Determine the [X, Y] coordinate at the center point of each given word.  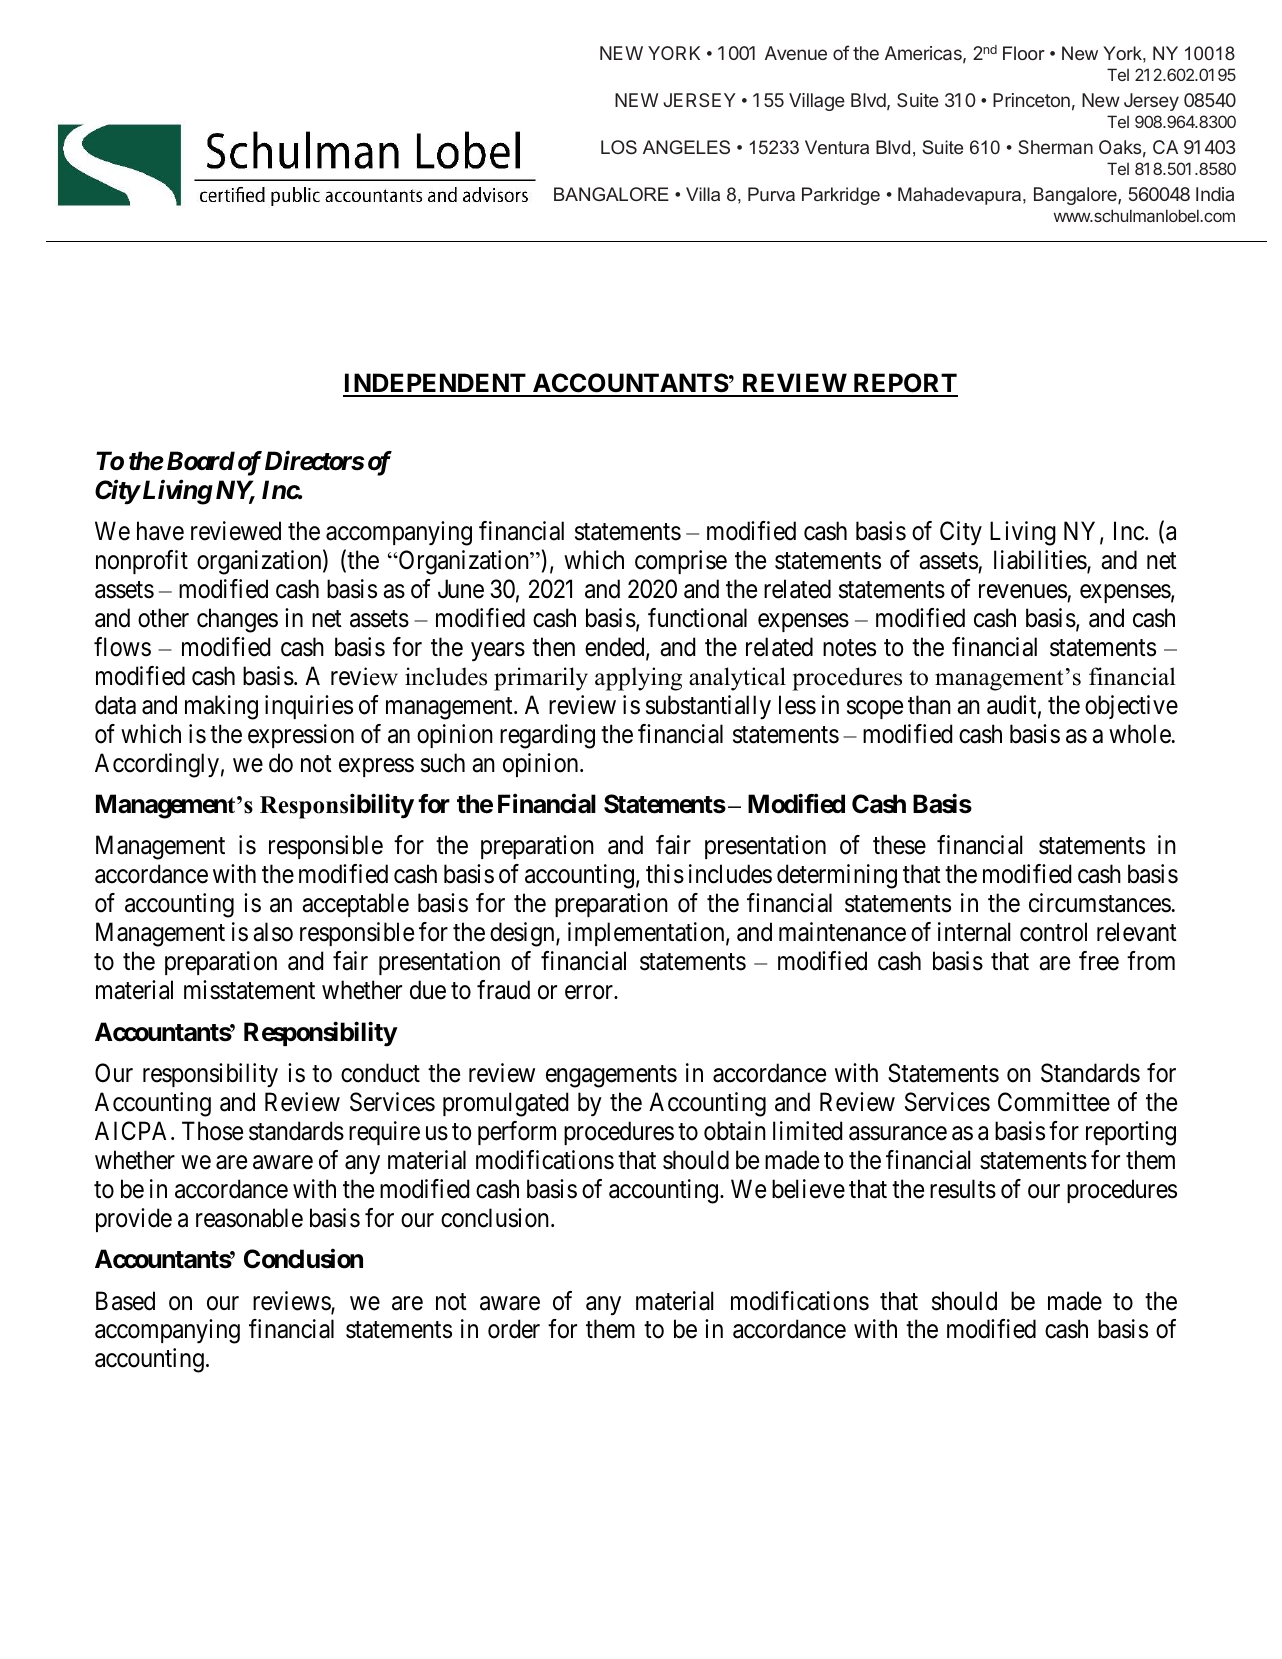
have [160, 531]
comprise [681, 562]
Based [125, 1301]
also [273, 932]
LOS [619, 147]
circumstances [1100, 903]
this [665, 874]
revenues [1023, 592]
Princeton [1031, 100]
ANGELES [686, 147]
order [514, 1329]
